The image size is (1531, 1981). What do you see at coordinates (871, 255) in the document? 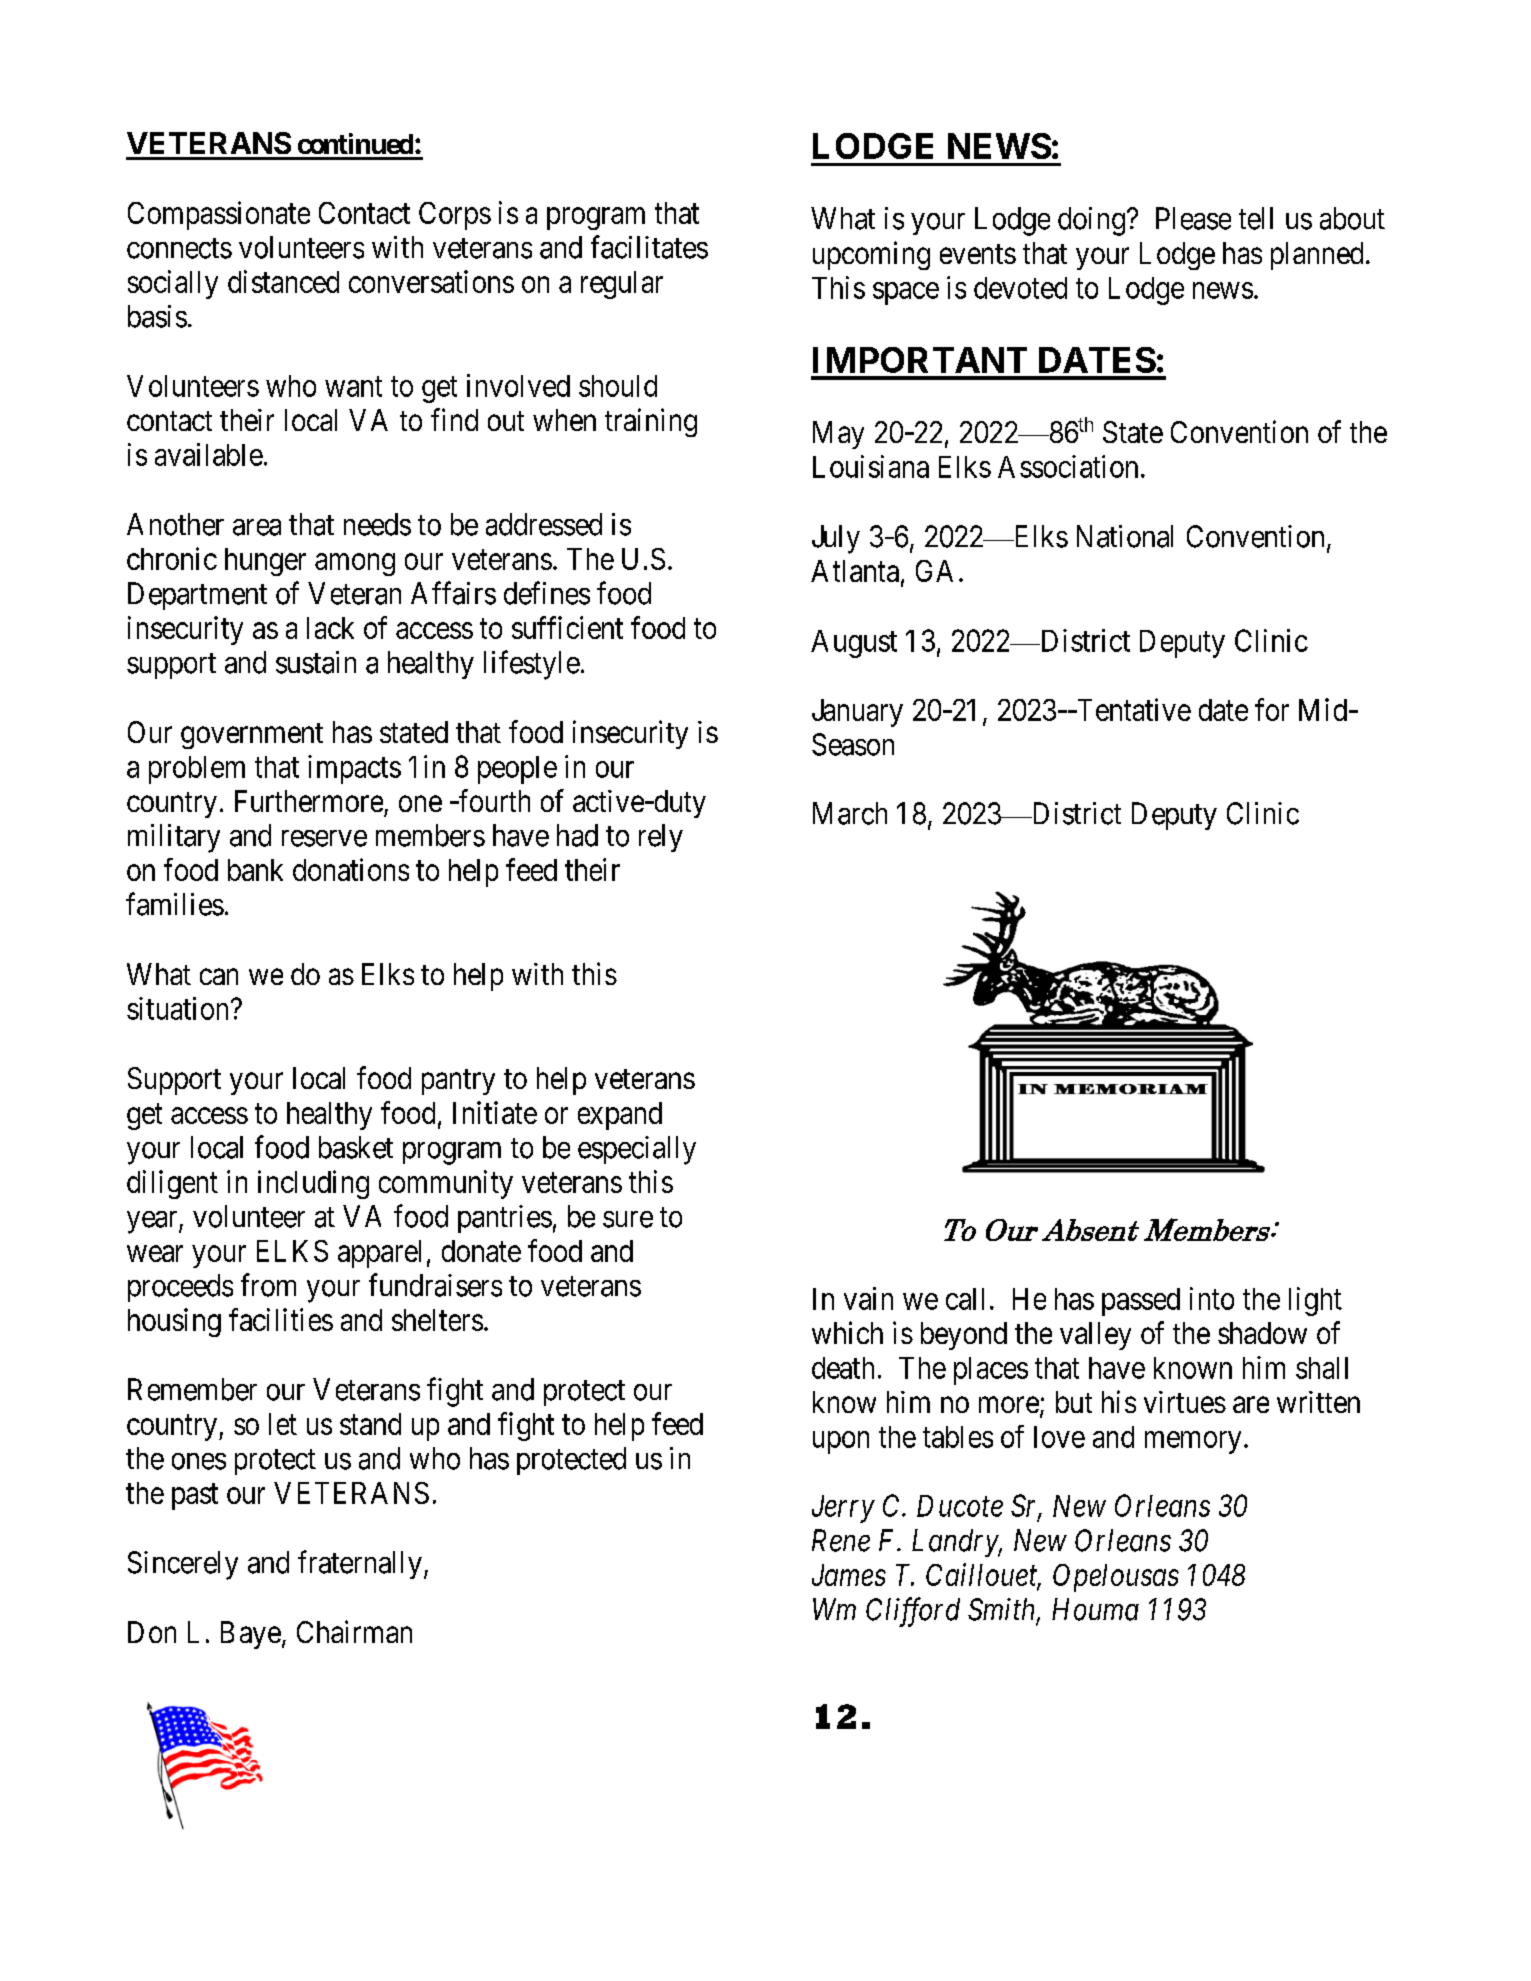
I see `upcoming` at bounding box center [871, 255].
